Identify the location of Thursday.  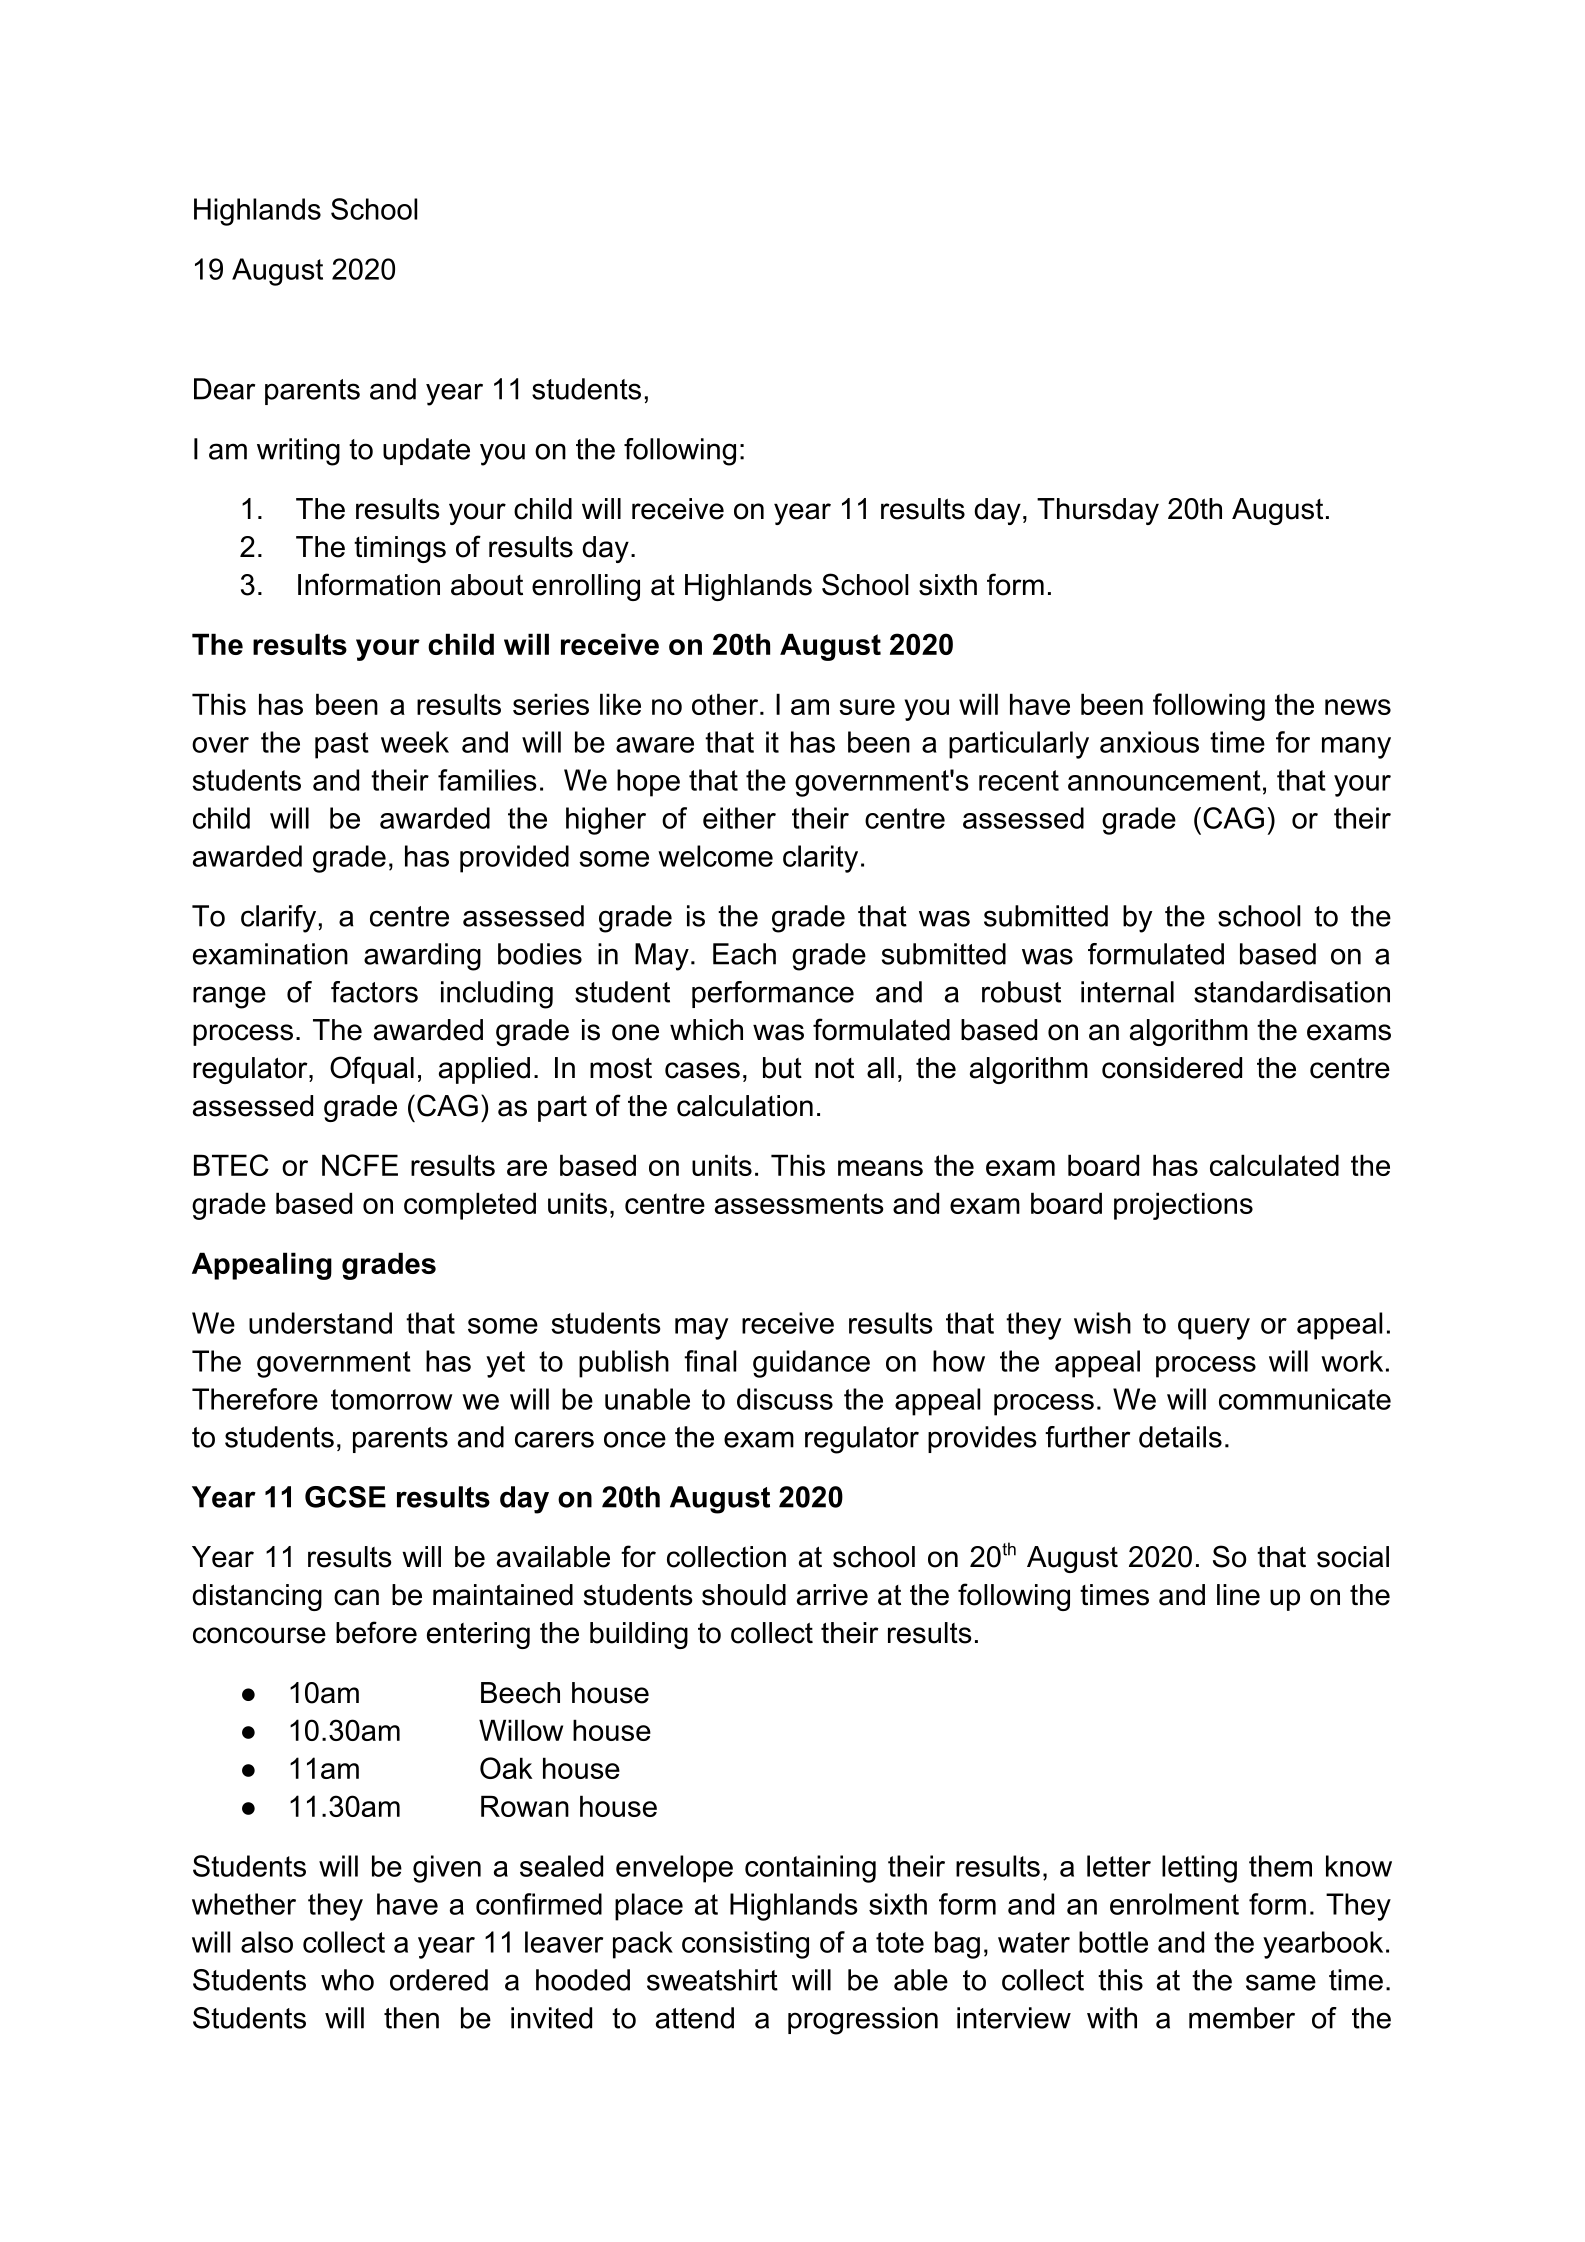
(1098, 511).
